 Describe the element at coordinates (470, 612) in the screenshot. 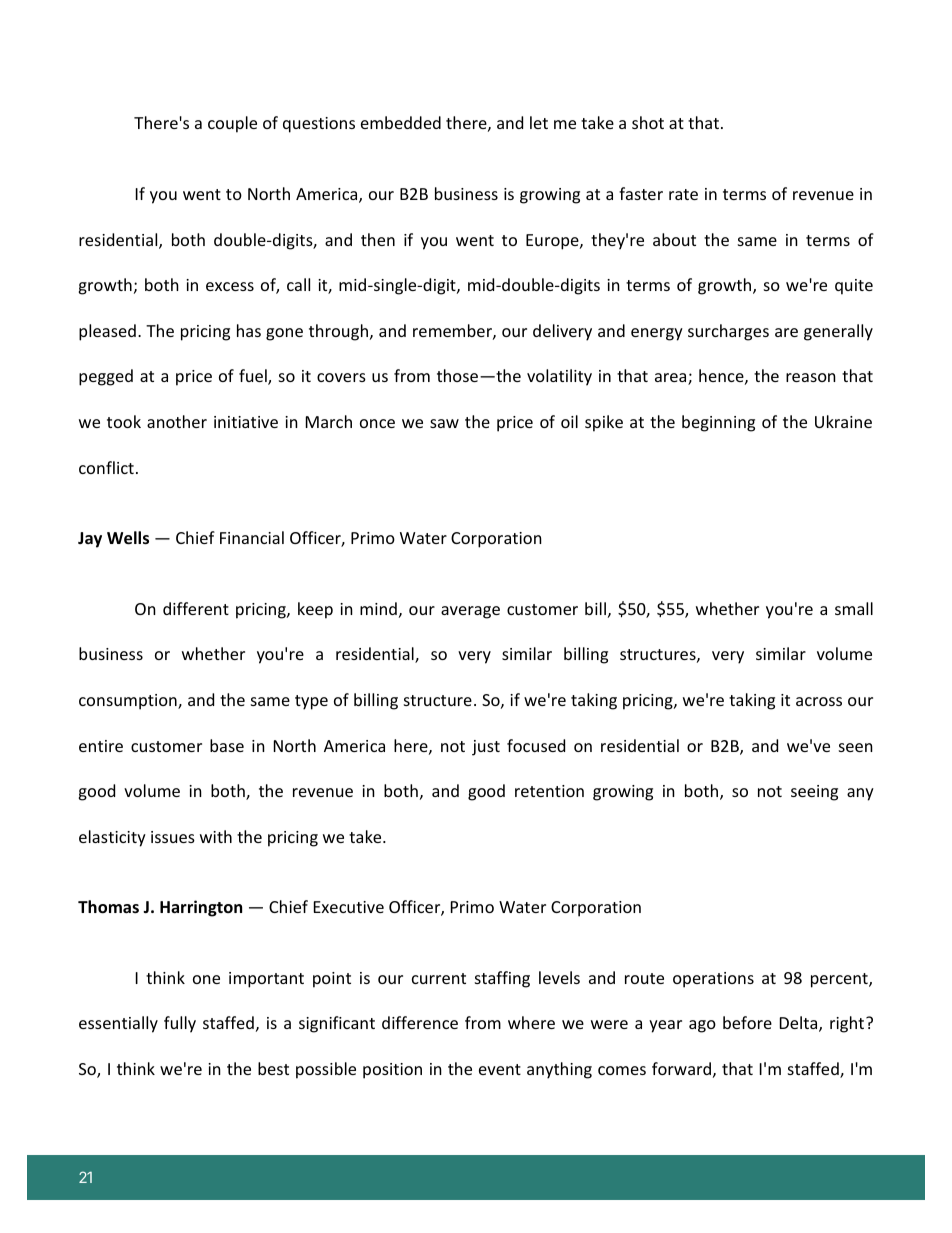

I see `average` at that location.
